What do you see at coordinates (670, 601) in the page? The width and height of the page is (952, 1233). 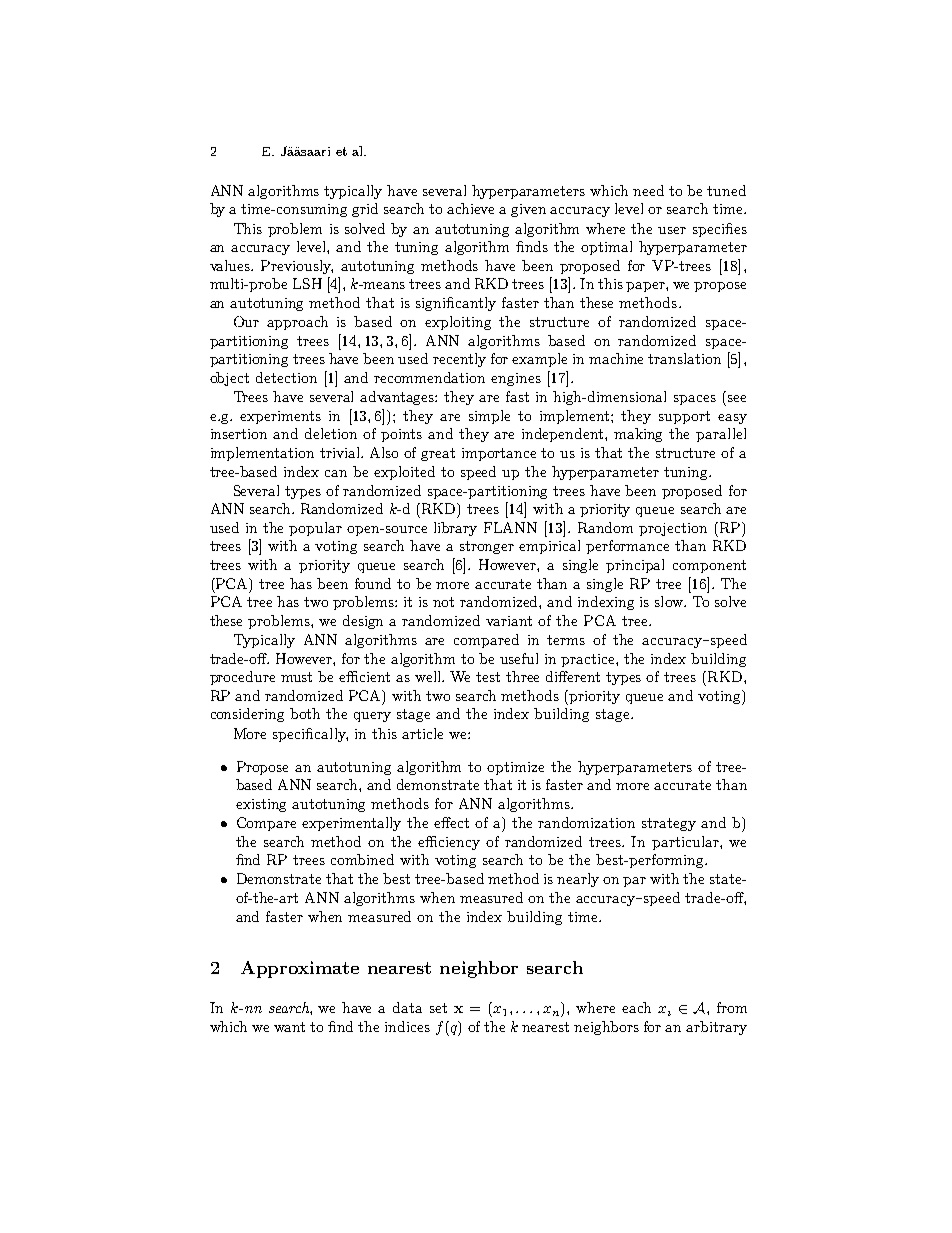 I see `slow` at bounding box center [670, 601].
